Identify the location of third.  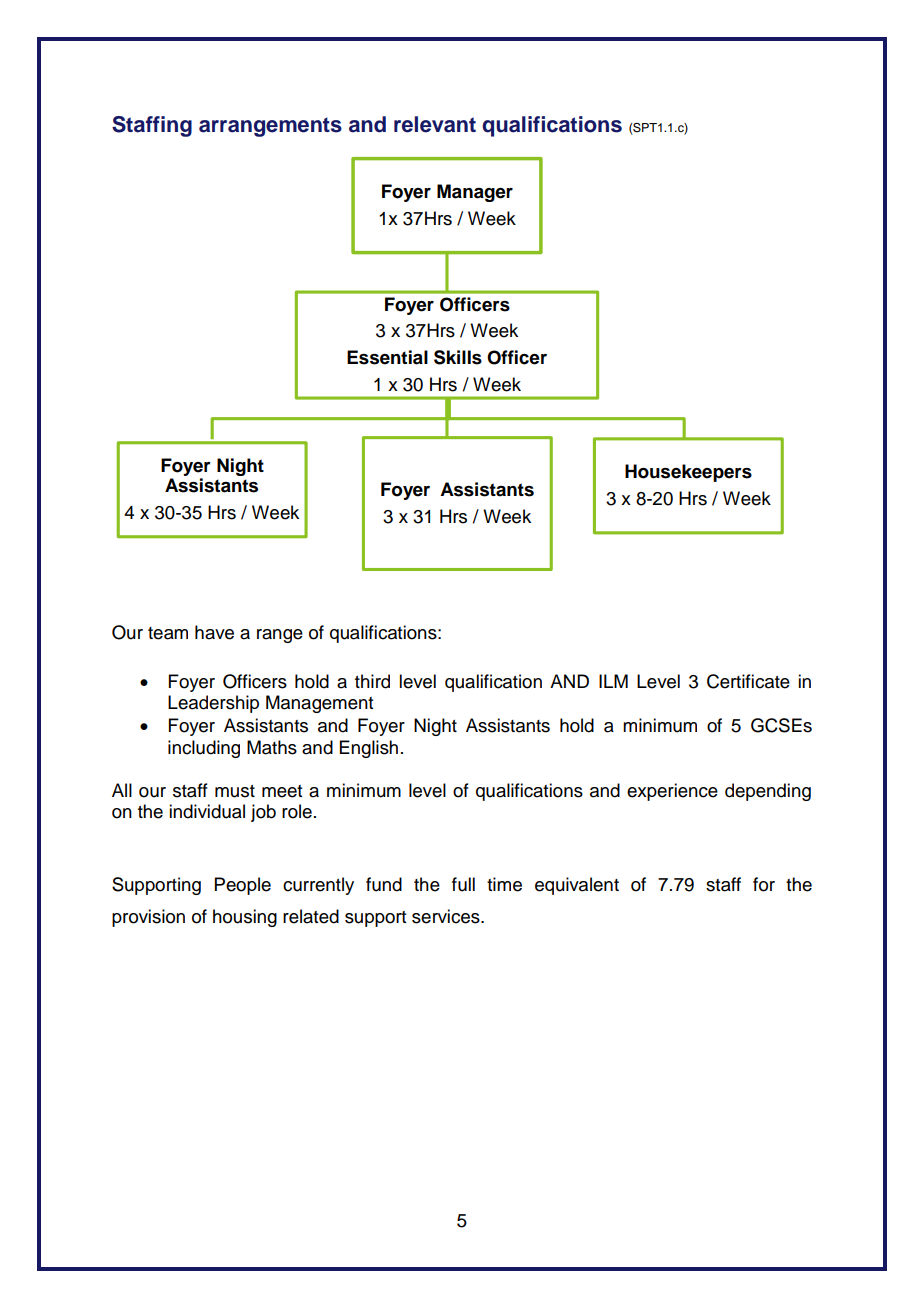
(372, 681).
